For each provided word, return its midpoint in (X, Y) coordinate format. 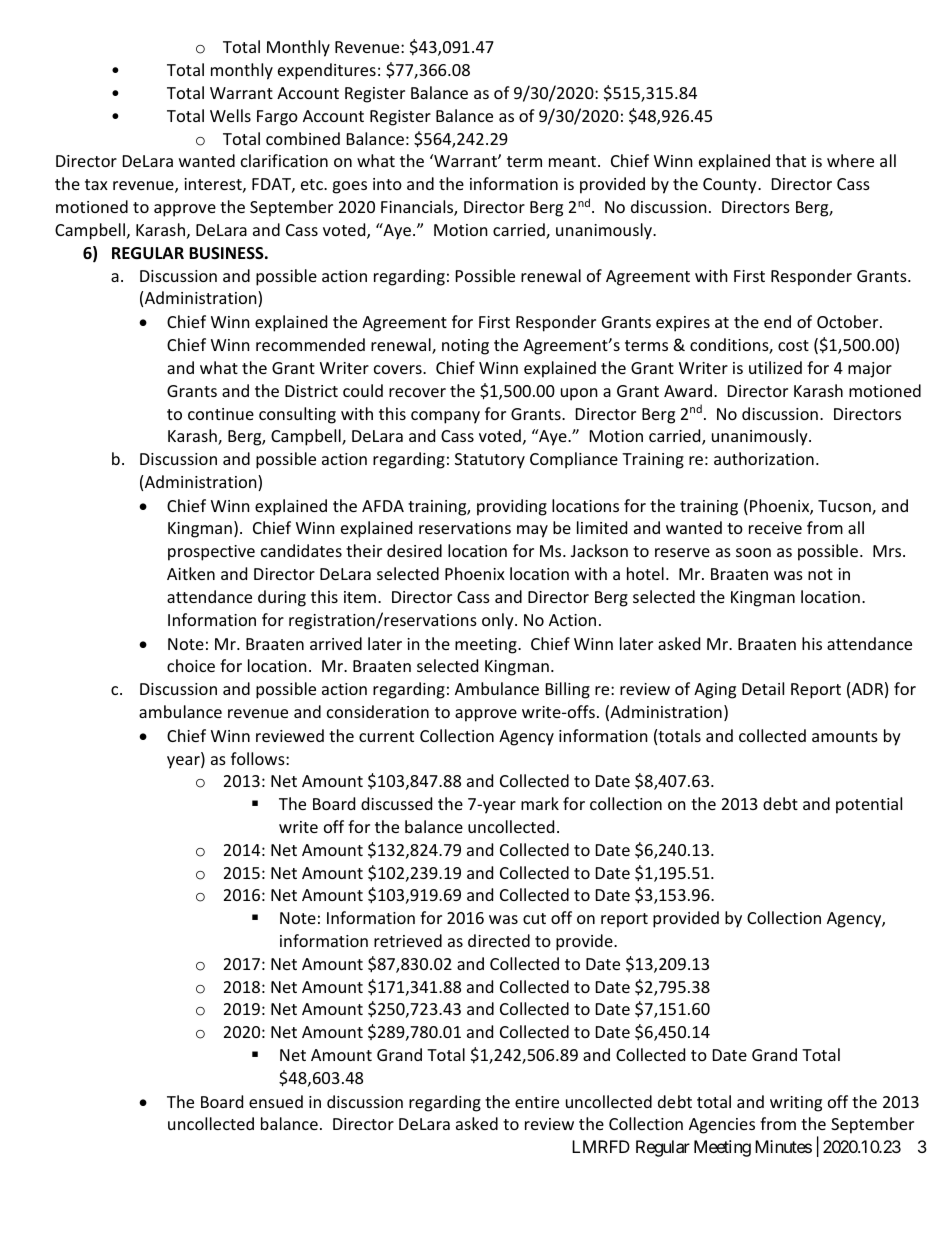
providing (512, 507)
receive (775, 528)
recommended (310, 344)
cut (534, 918)
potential (869, 805)
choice (191, 665)
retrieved (408, 940)
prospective (211, 553)
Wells (230, 115)
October (849, 321)
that (791, 160)
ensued (276, 1101)
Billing (568, 690)
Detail (763, 688)
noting (465, 347)
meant (574, 161)
